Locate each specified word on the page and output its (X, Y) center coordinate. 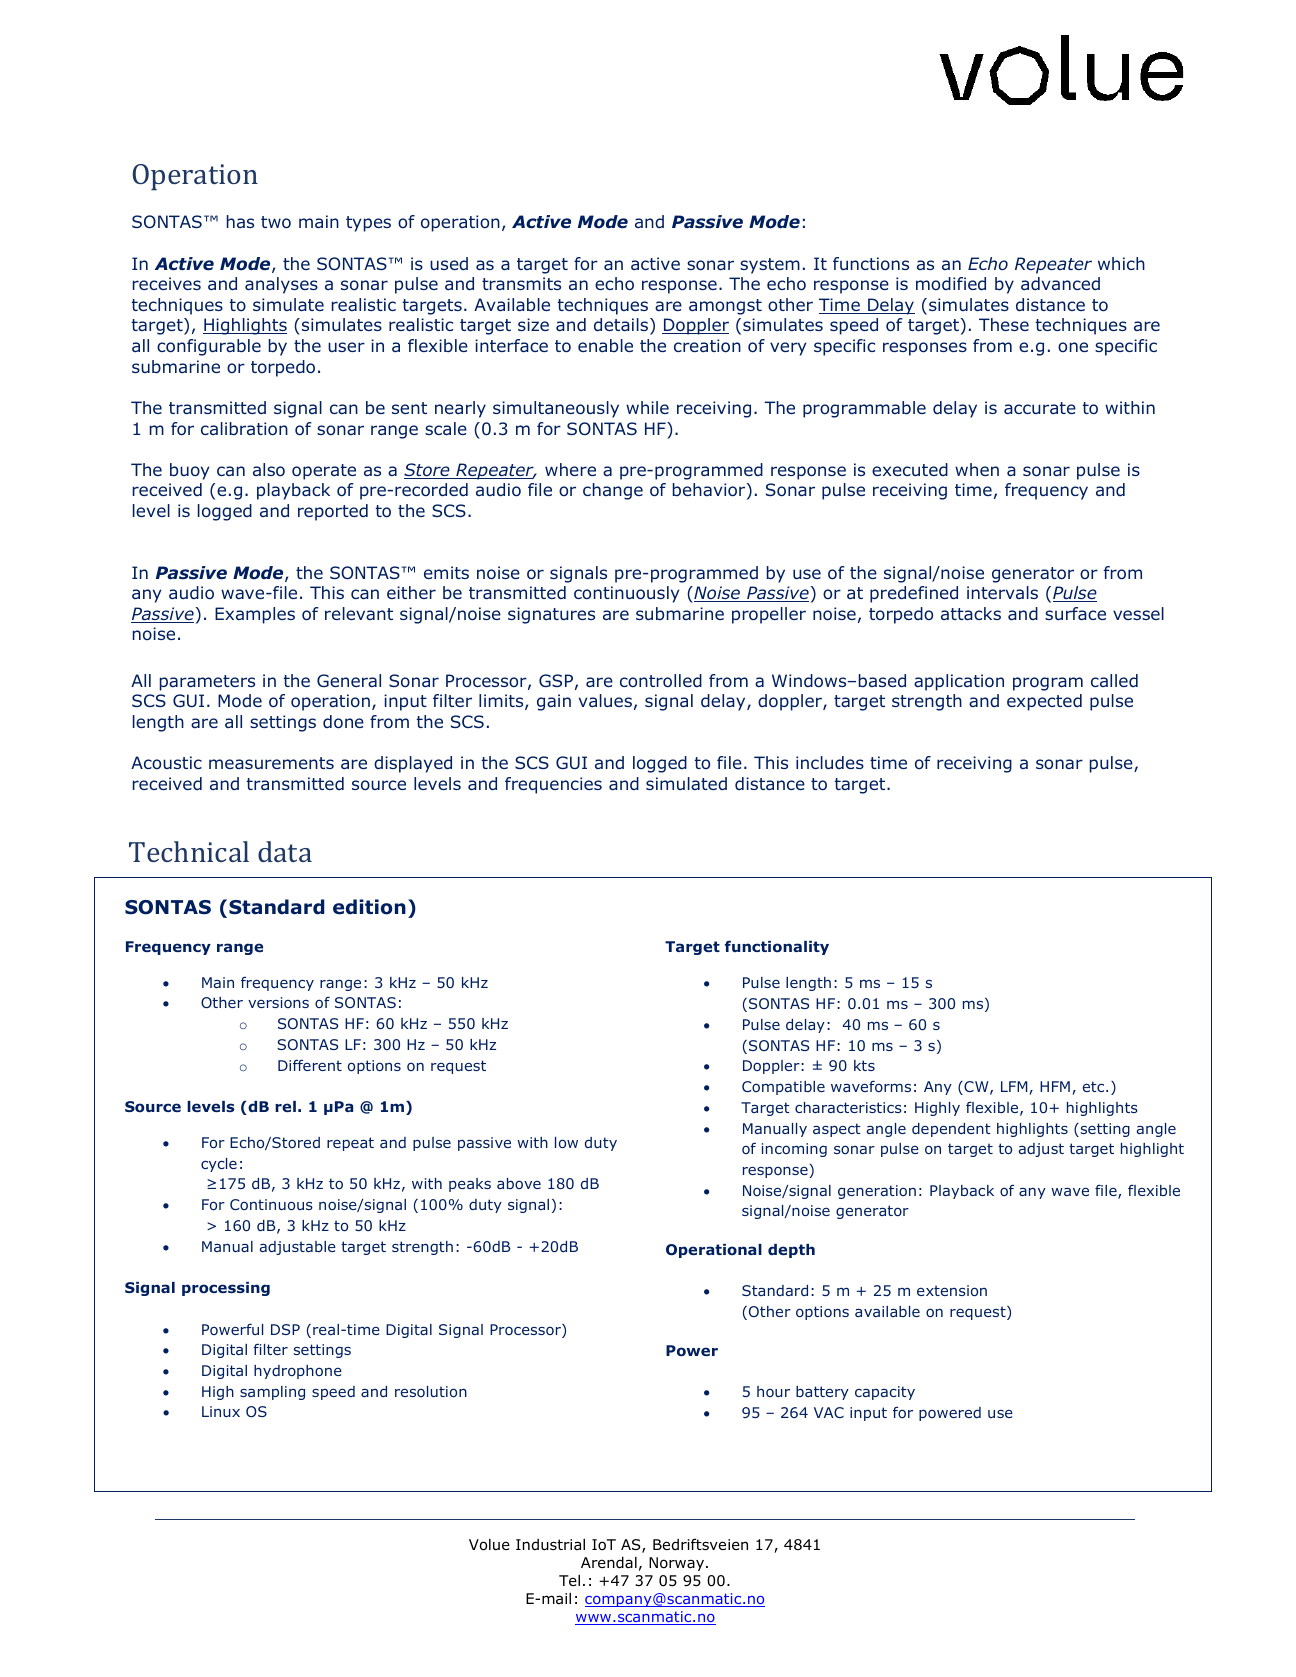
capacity (885, 1393)
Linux (221, 1411)
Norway (678, 1564)
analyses (281, 285)
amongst (725, 307)
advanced (1060, 283)
